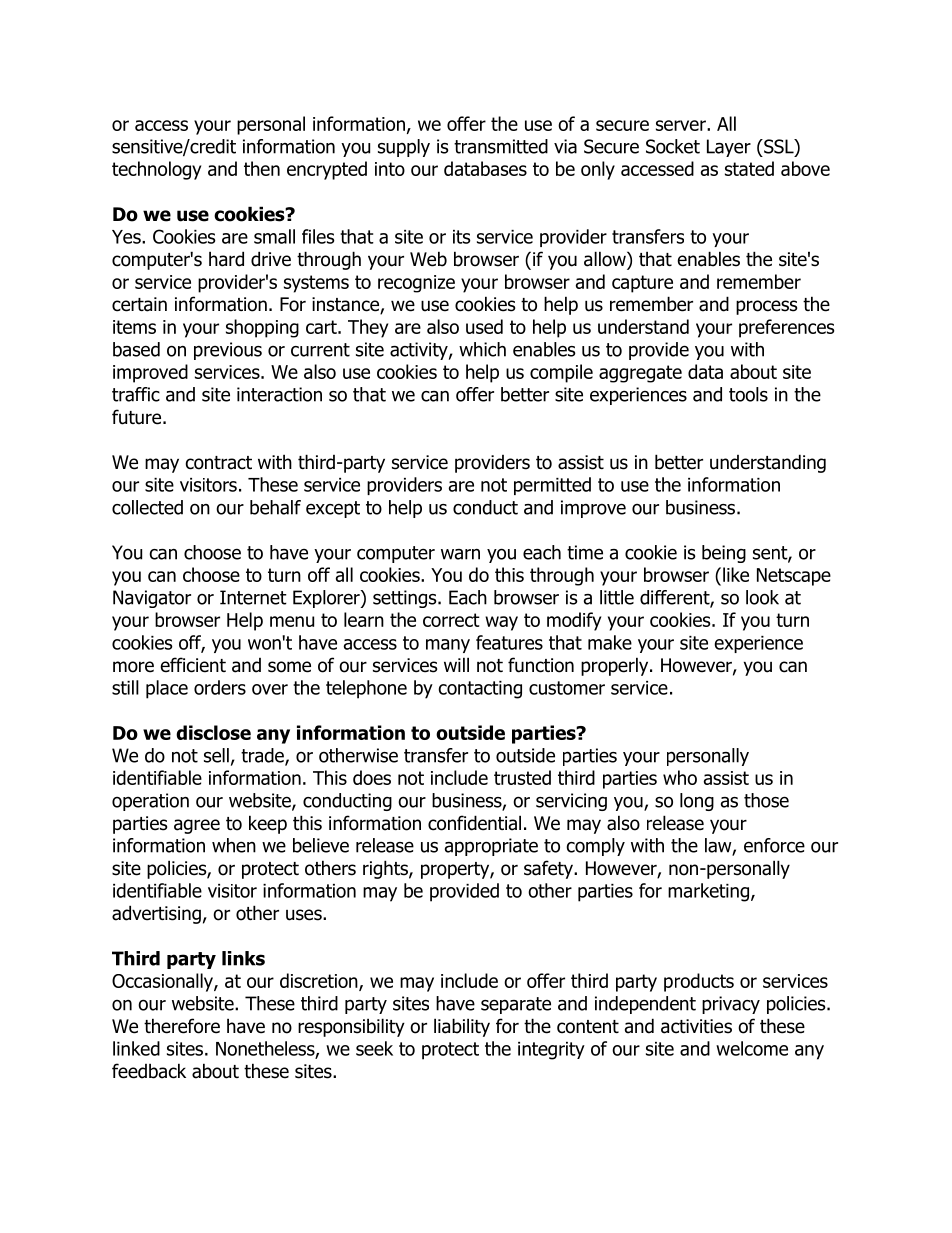  What do you see at coordinates (451, 620) in the page?
I see `correct` at bounding box center [451, 620].
